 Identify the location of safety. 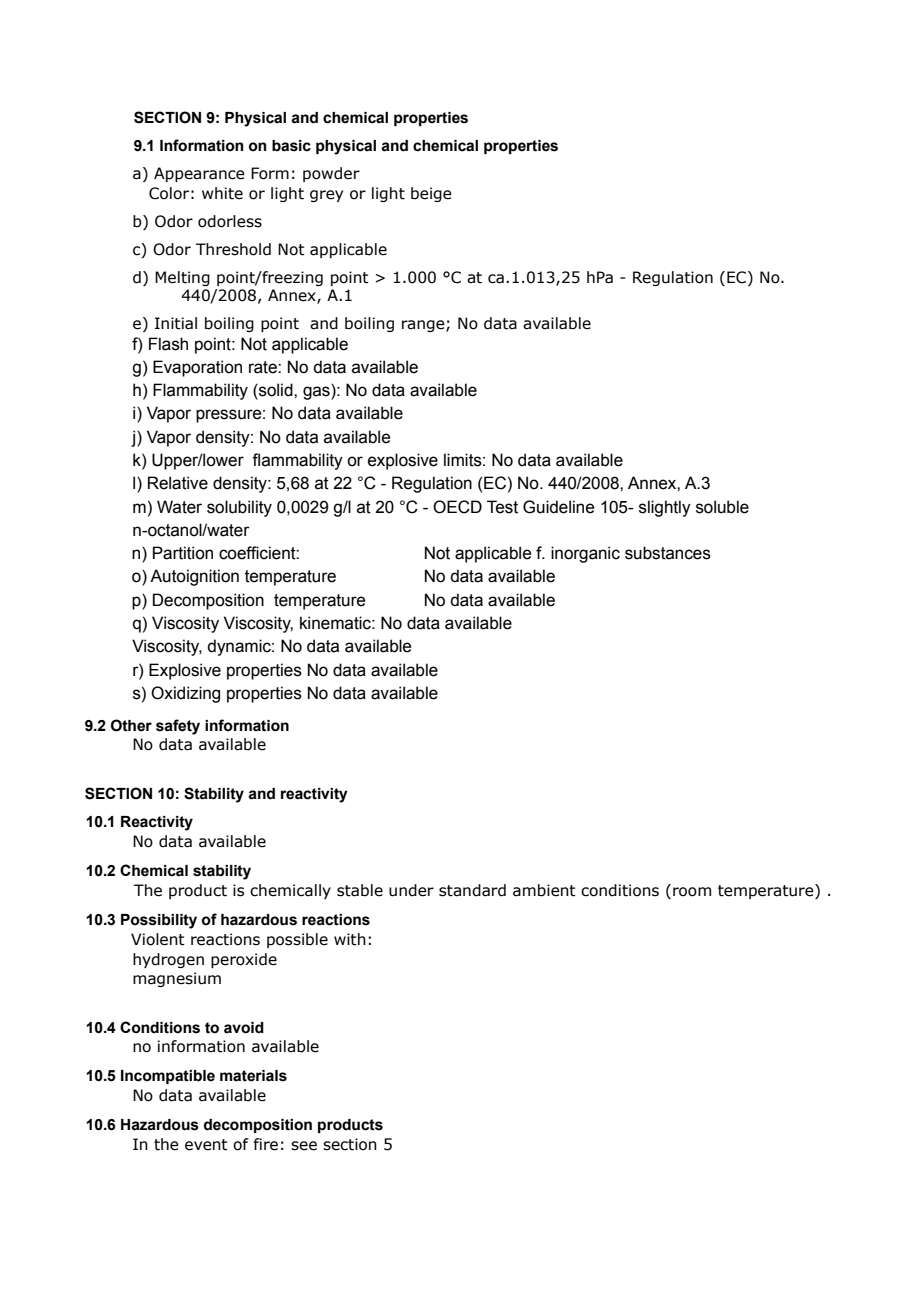
(178, 727).
